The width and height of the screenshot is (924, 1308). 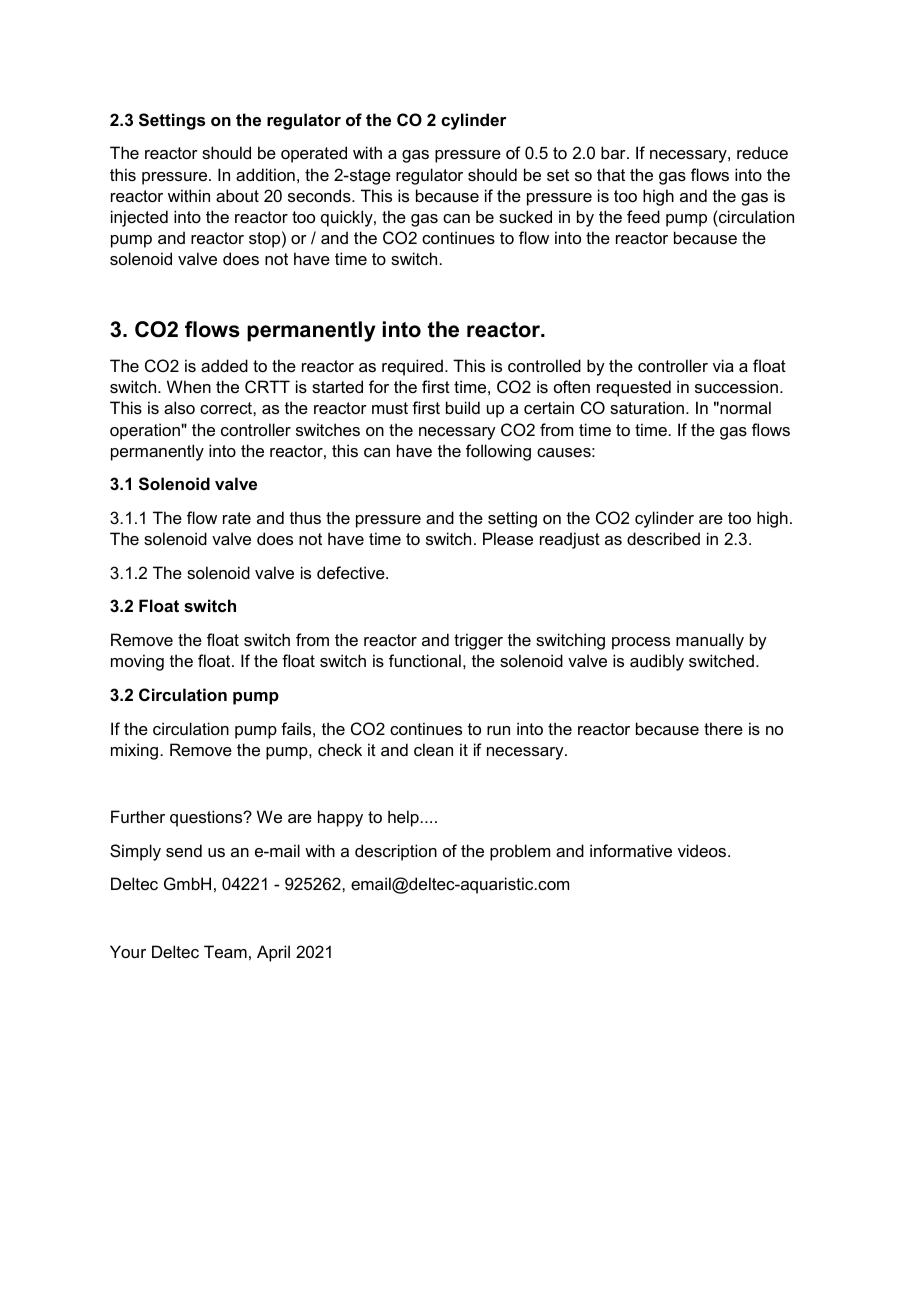 What do you see at coordinates (237, 195) in the screenshot?
I see `about` at bounding box center [237, 195].
